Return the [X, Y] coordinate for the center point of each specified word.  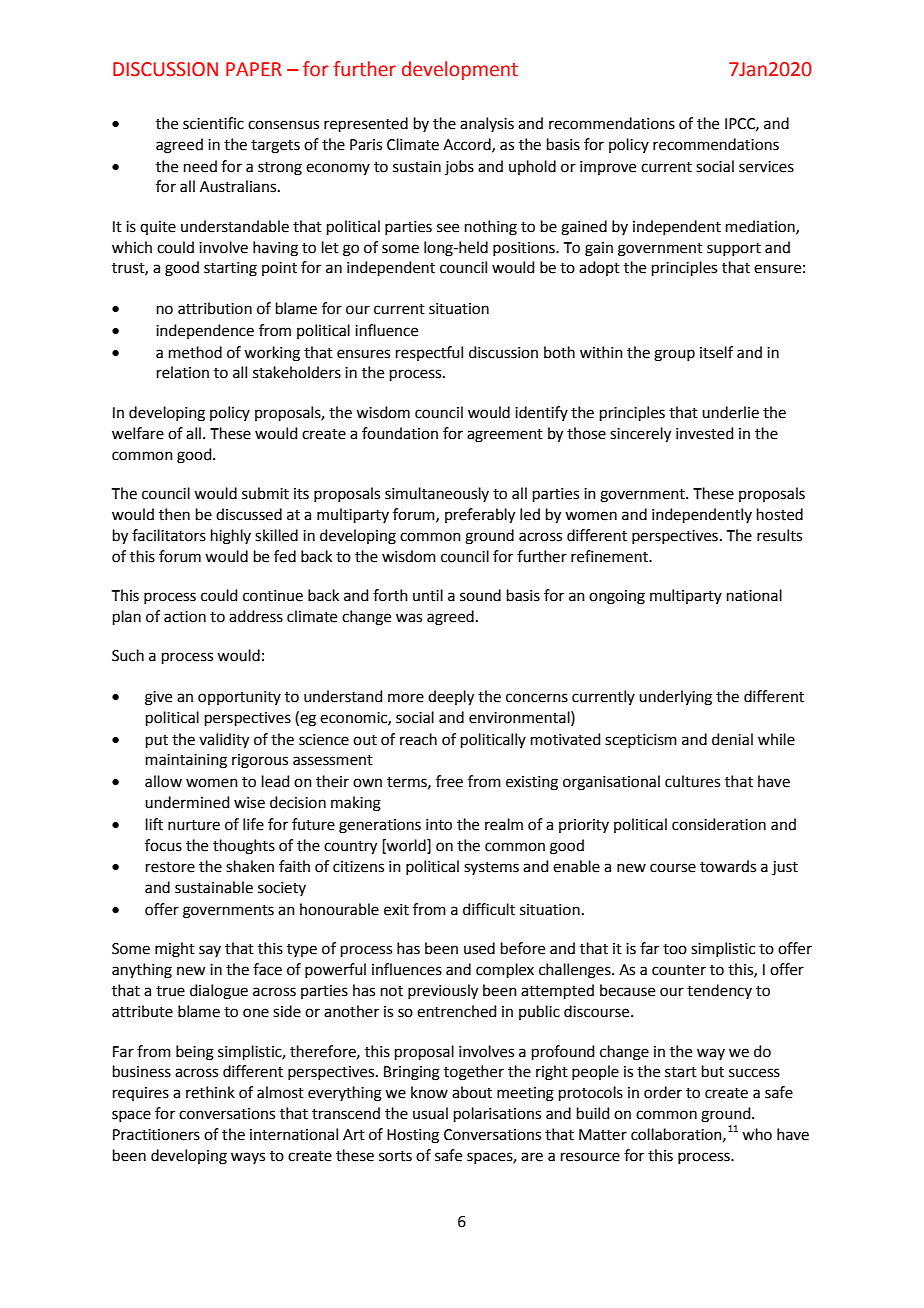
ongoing [617, 597]
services [766, 167]
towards [728, 866]
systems [491, 868]
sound [480, 595]
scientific [213, 123]
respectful [429, 353]
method [195, 352]
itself [716, 352]
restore [170, 867]
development [460, 70]
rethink [210, 1092]
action [185, 617]
